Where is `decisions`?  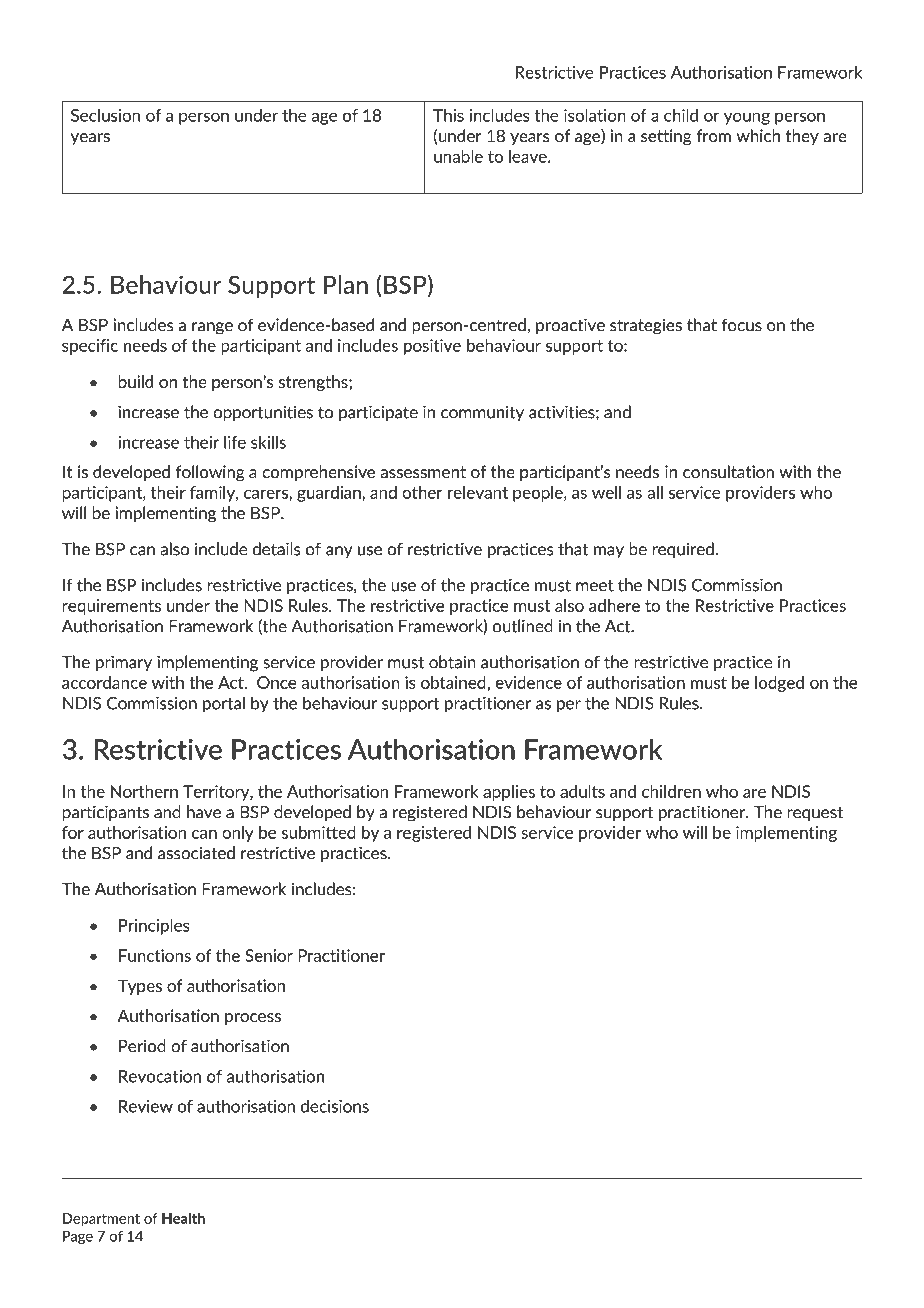
decisions is located at coordinates (335, 1106).
